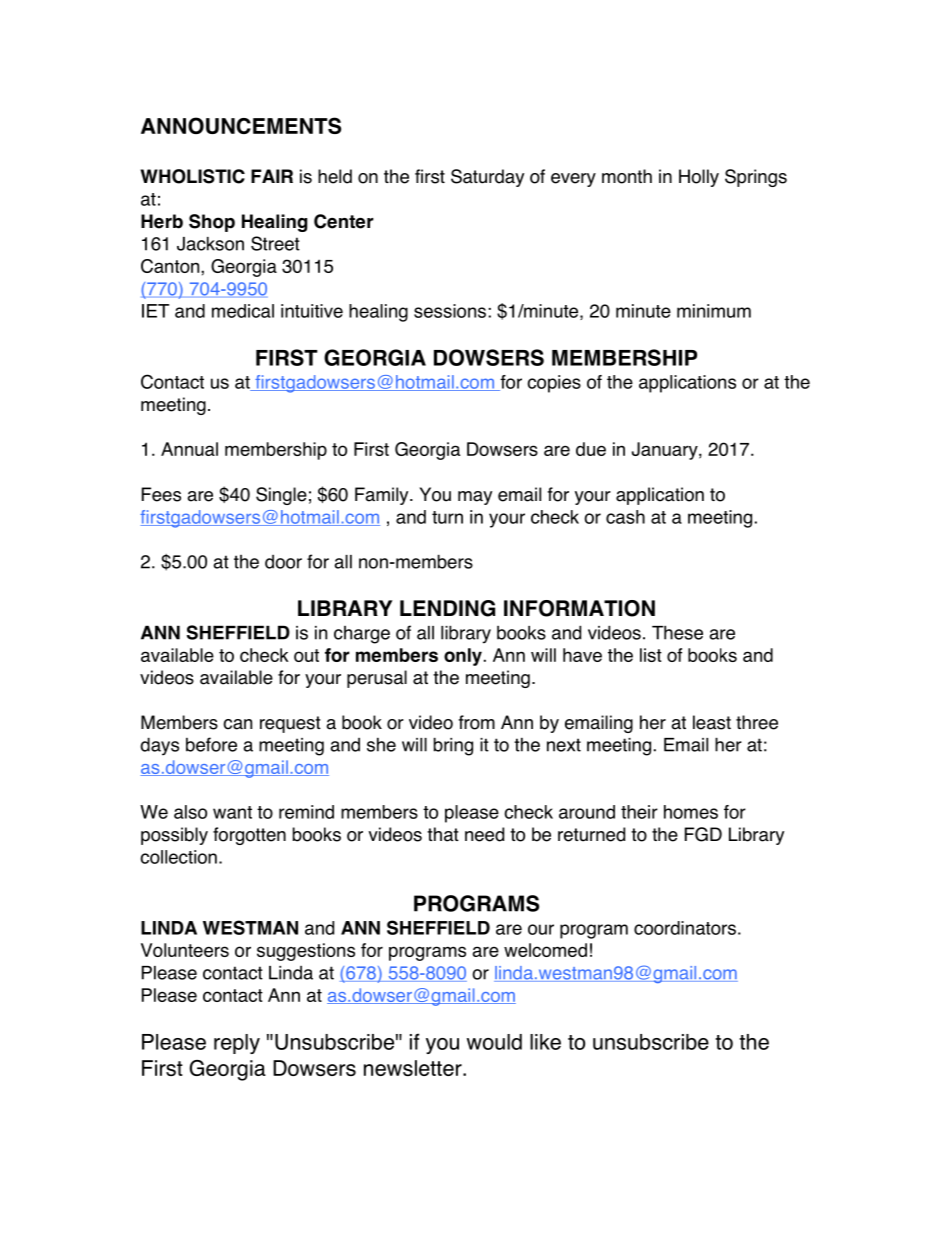 This page has height=1233, width=952. Describe the element at coordinates (450, 311) in the page. I see `sessions` at that location.
